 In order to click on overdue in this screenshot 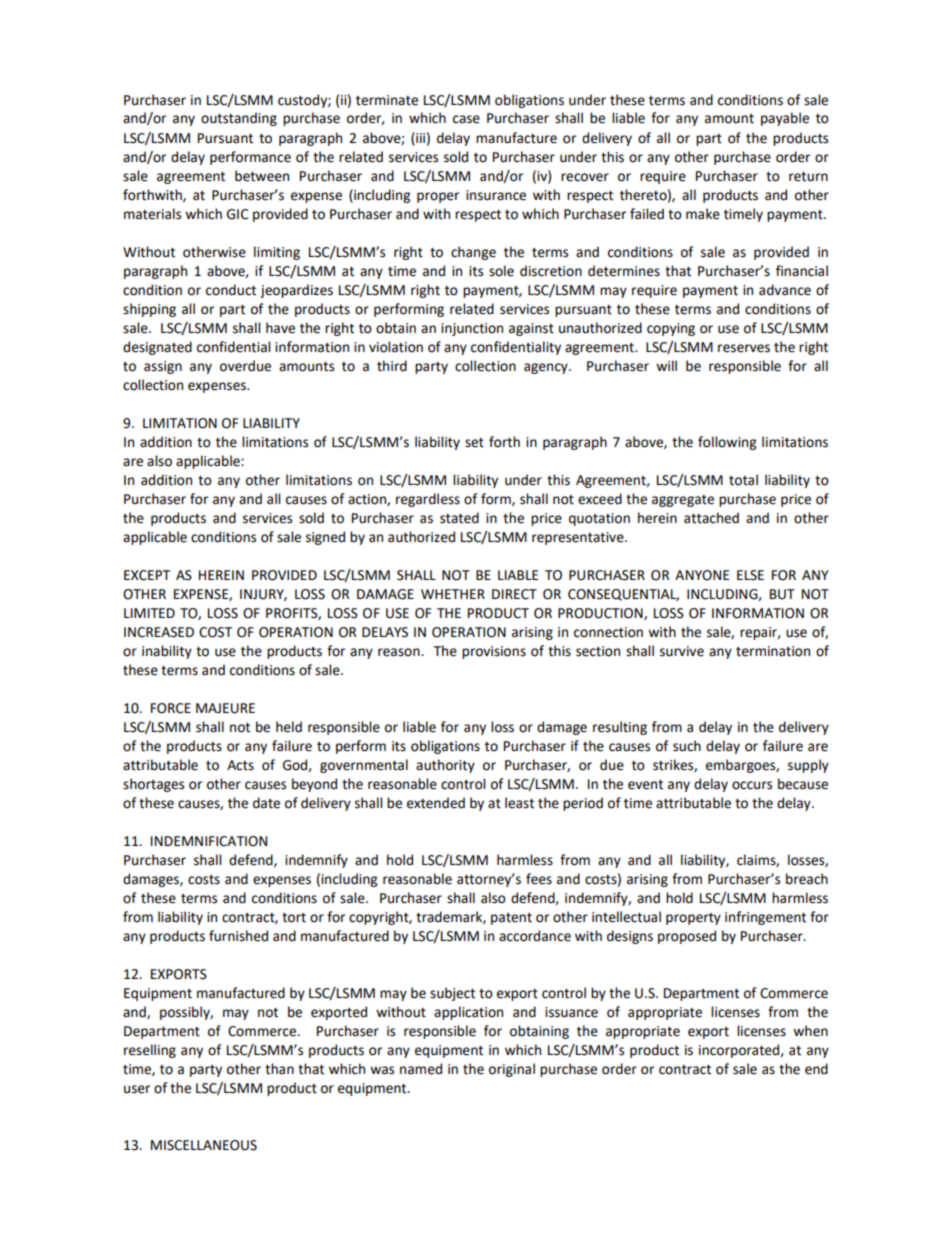, I will do `click(245, 366)`.
